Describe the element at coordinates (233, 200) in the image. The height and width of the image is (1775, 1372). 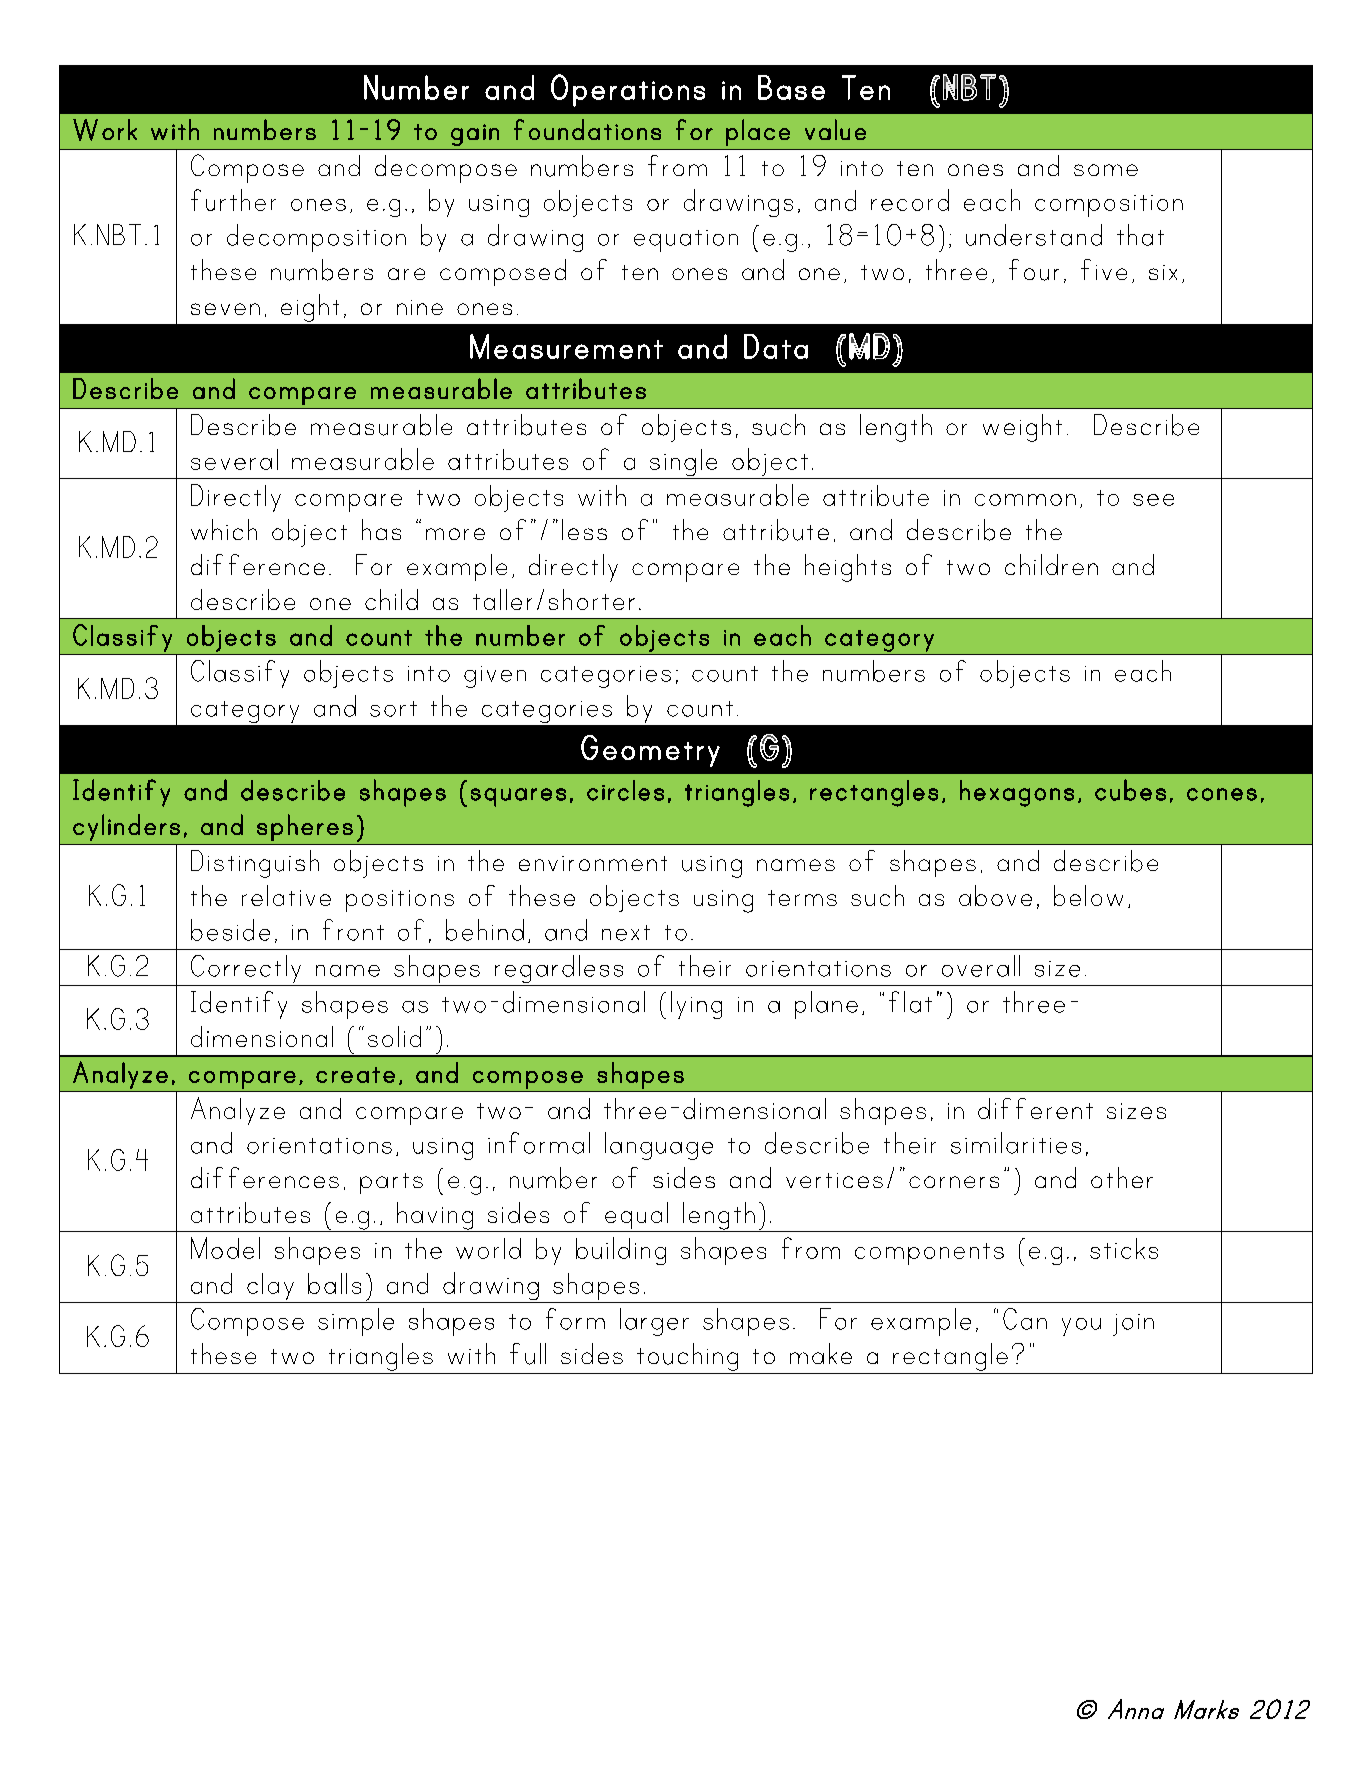
I see `further` at that location.
